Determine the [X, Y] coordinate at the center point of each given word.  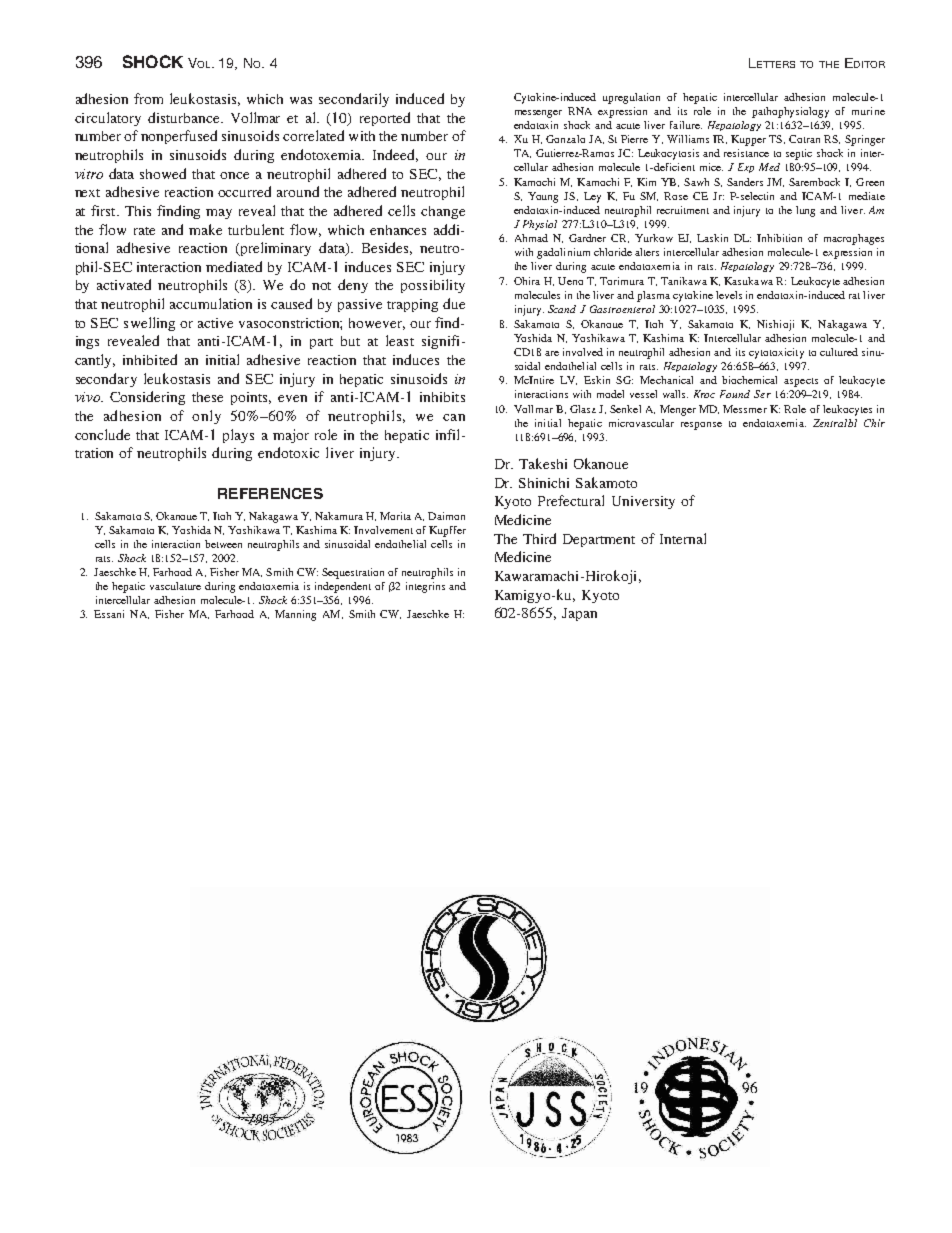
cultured [839, 352]
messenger [538, 114]
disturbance [185, 117]
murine [868, 111]
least [400, 340]
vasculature [175, 586]
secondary [106, 380]
